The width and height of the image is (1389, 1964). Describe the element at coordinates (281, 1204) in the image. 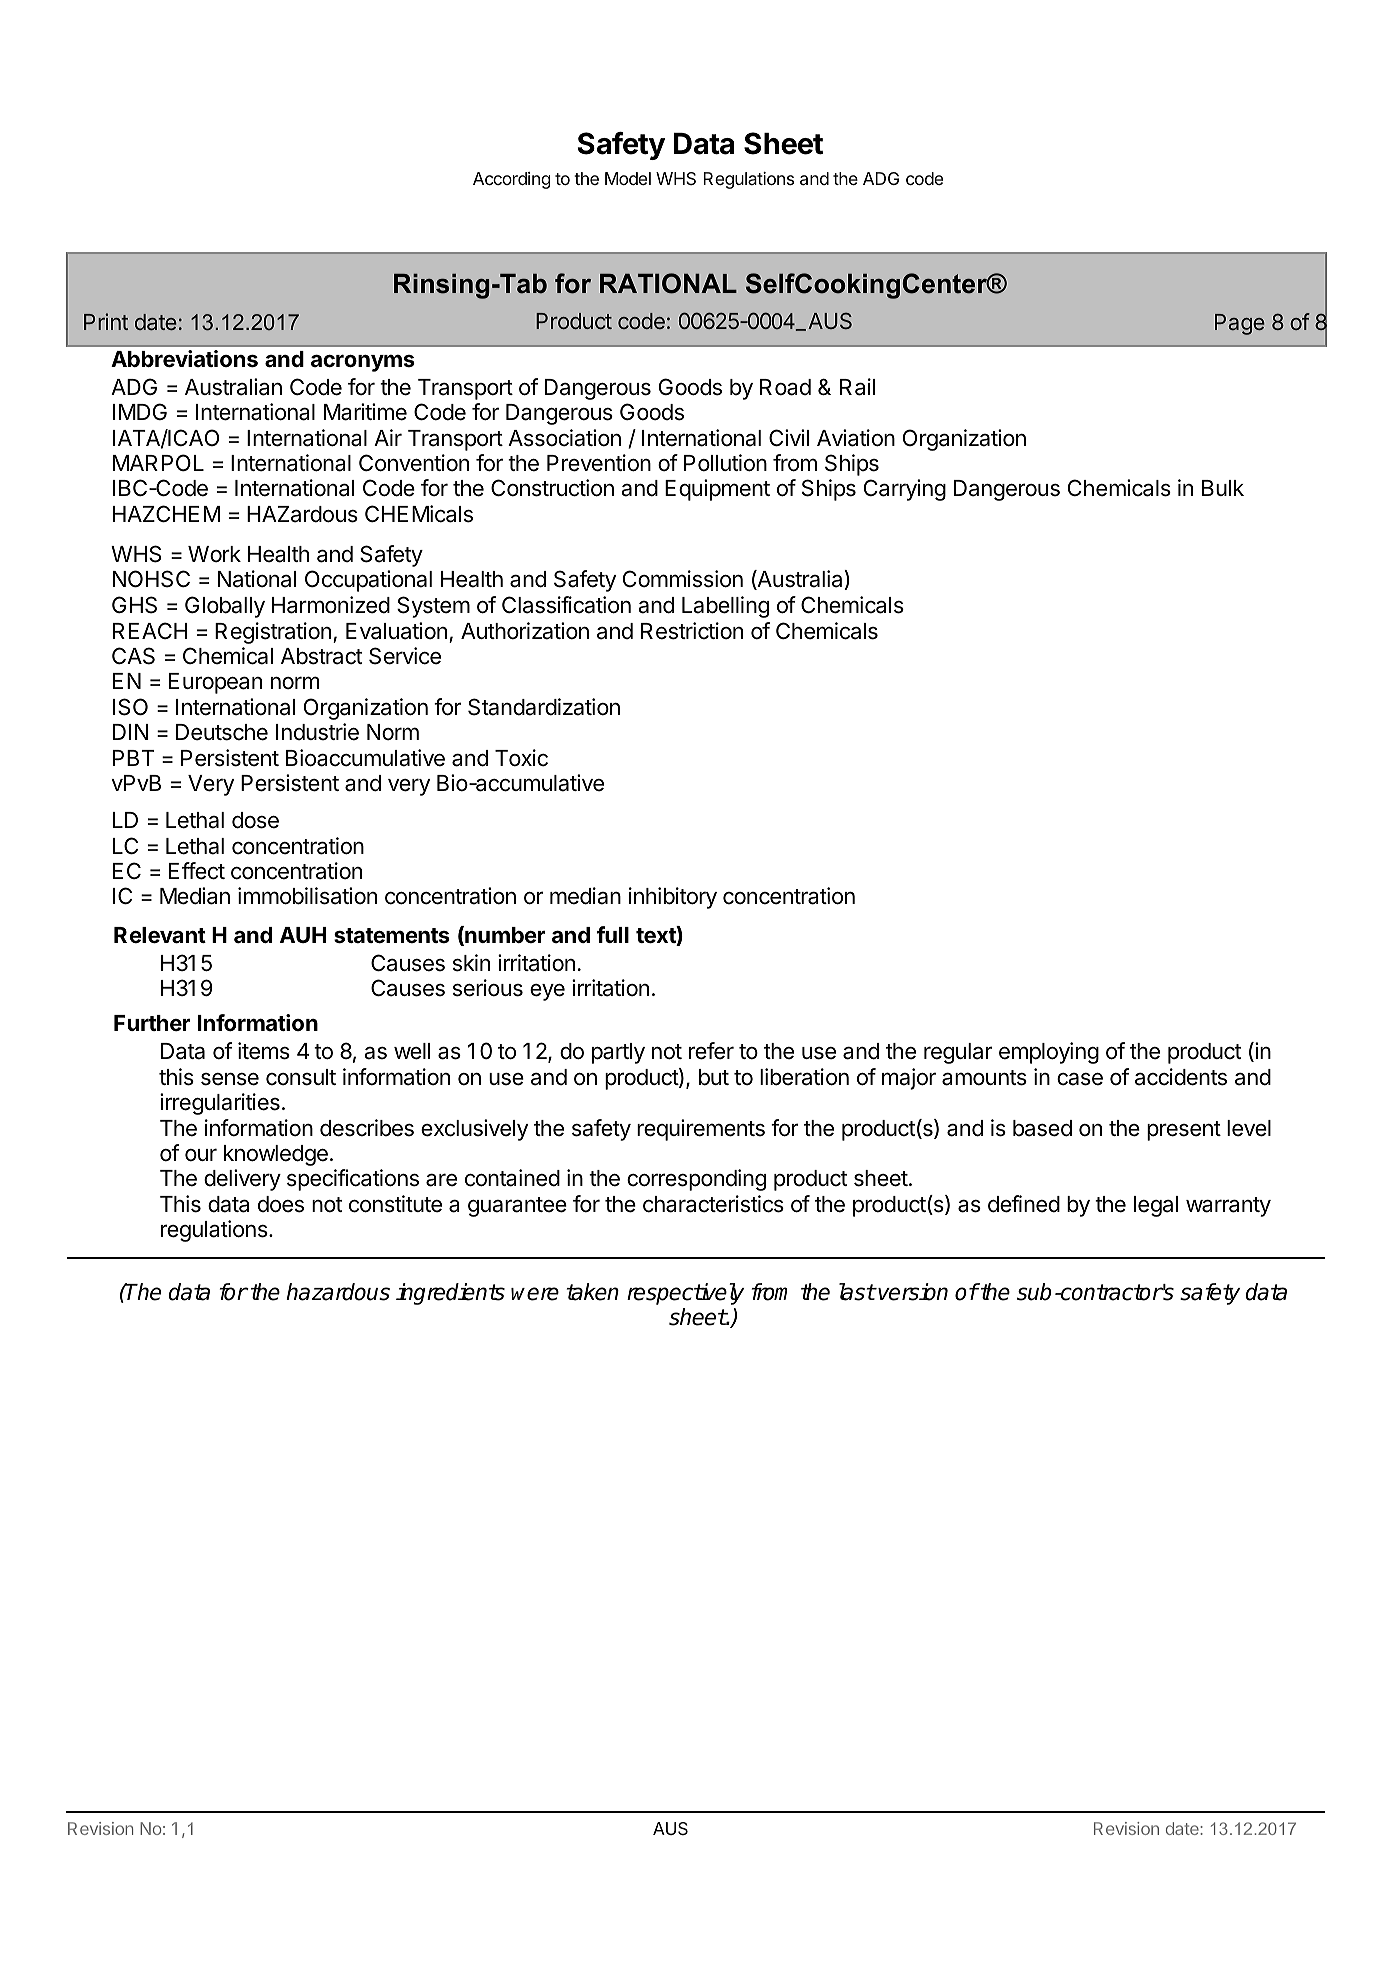

I see `does` at that location.
